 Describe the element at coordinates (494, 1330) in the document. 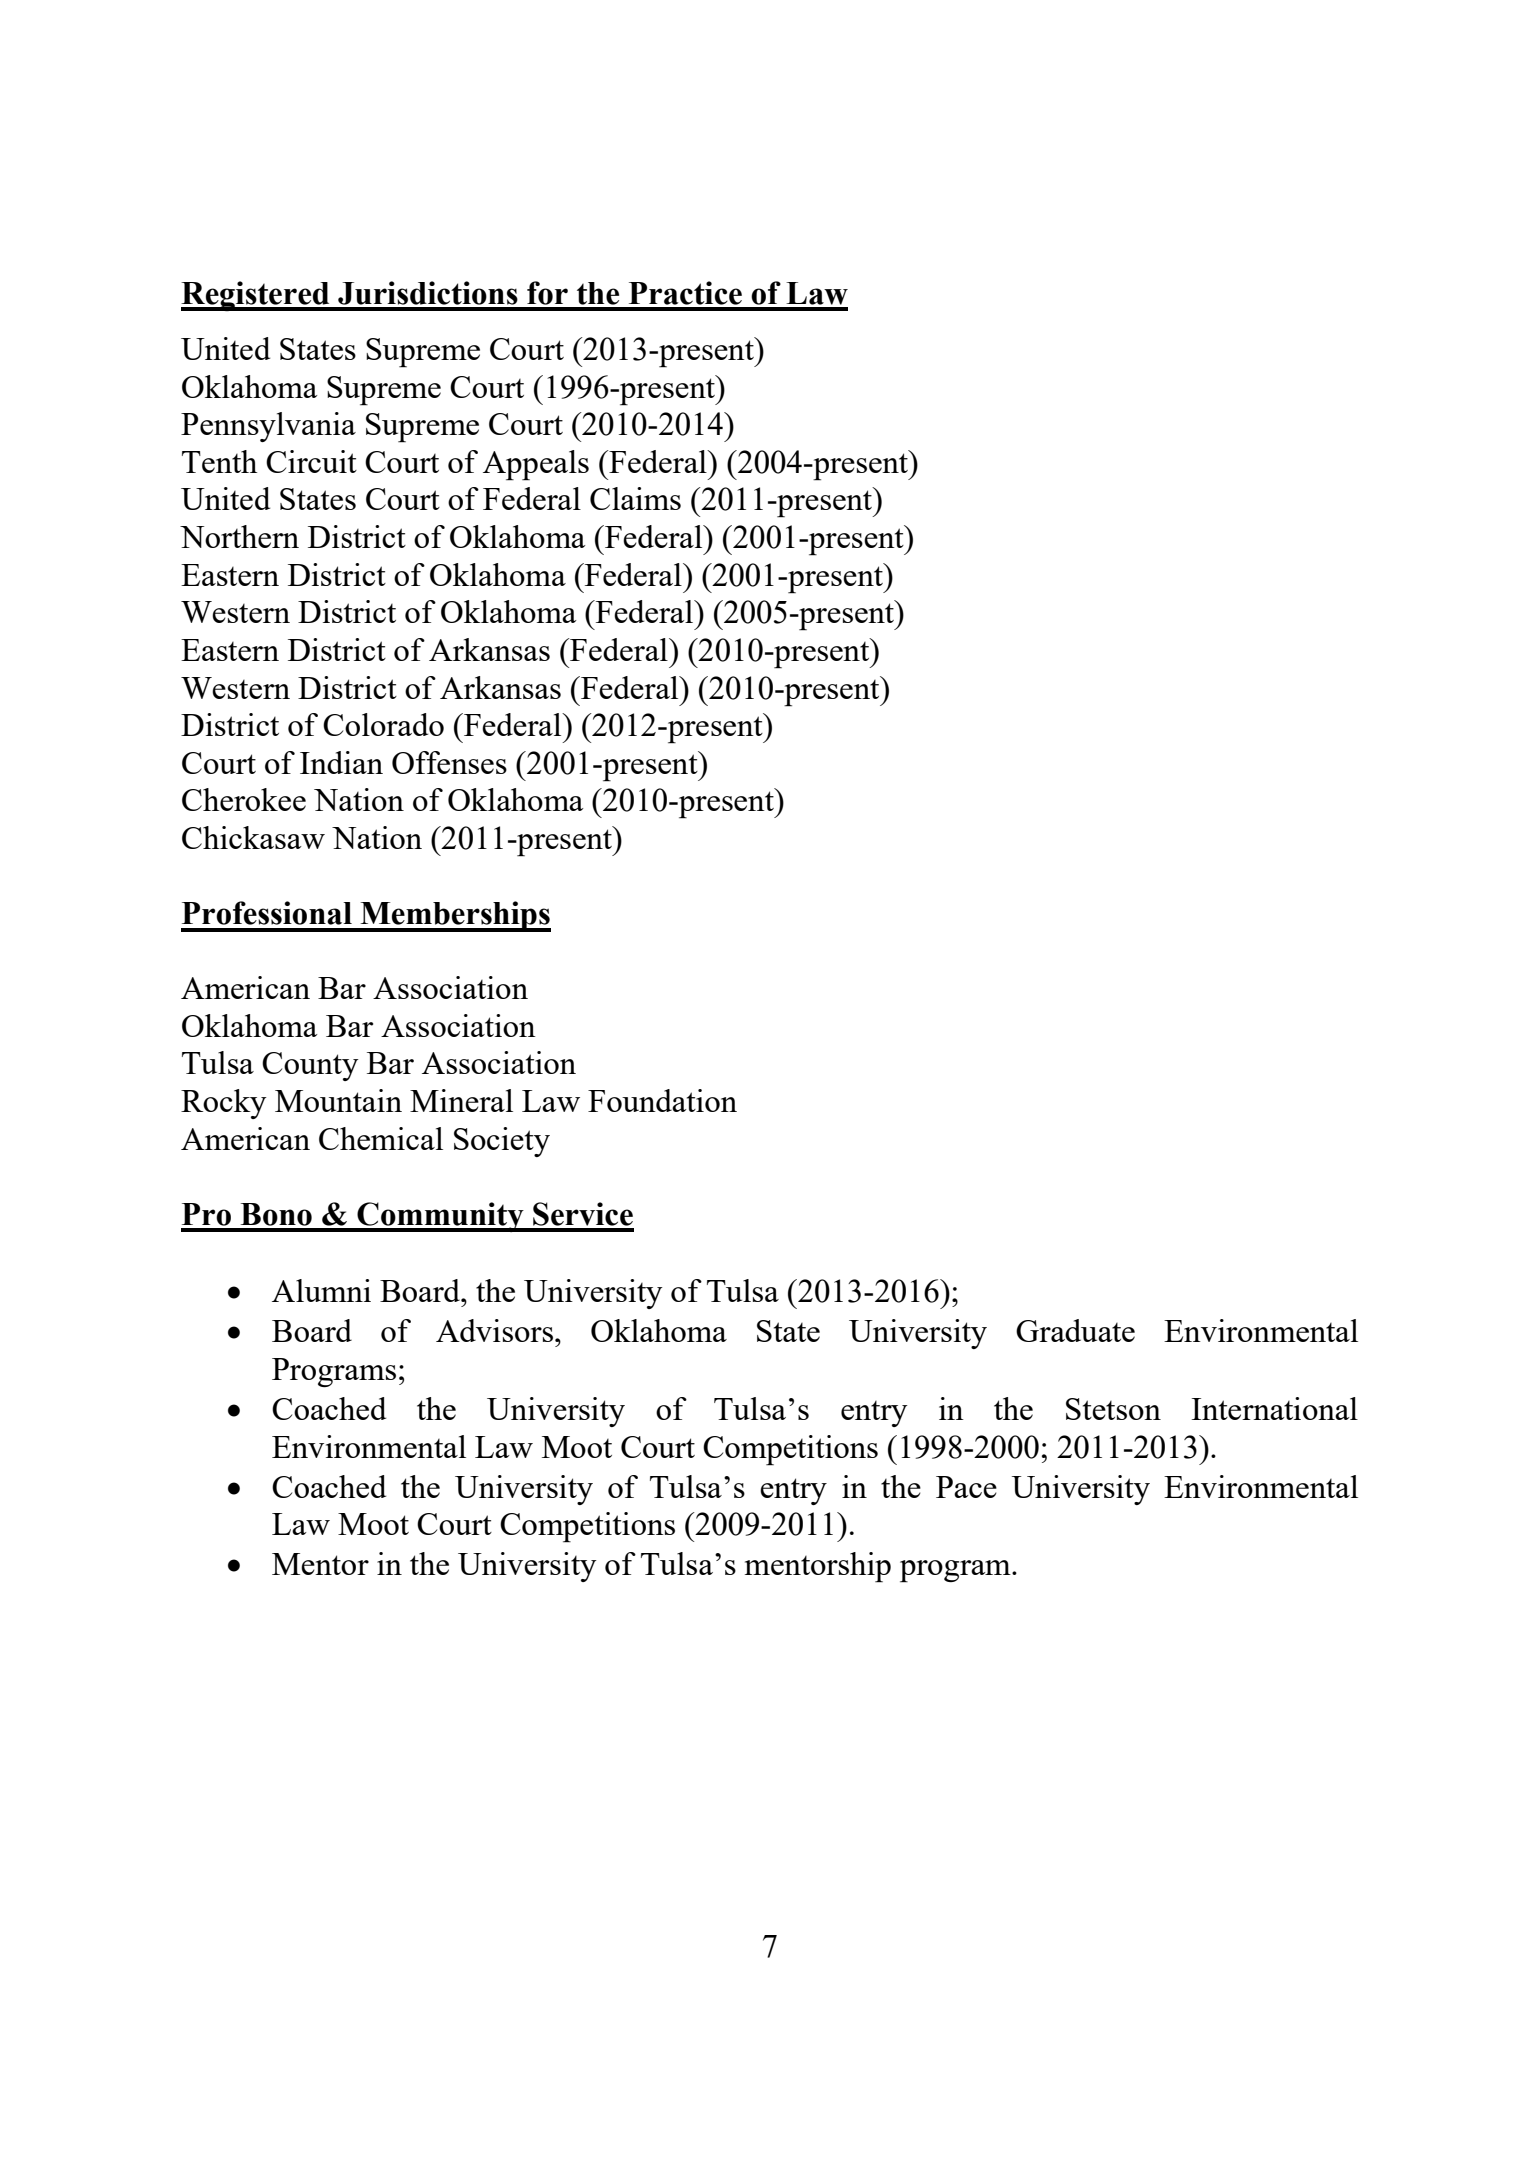

I see `Advisors` at that location.
